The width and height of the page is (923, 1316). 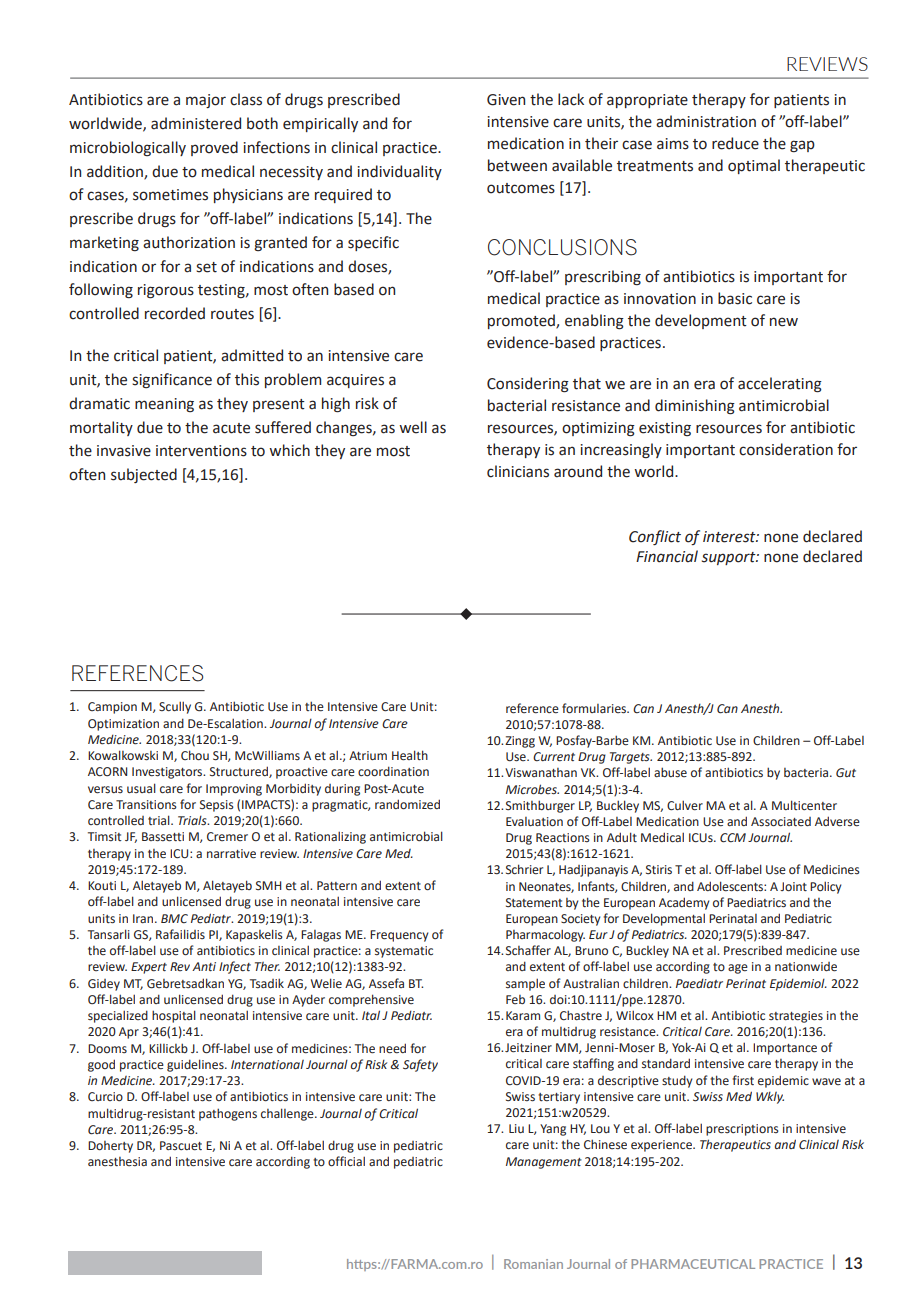 I want to click on Romanian, so click(x=533, y=1264).
